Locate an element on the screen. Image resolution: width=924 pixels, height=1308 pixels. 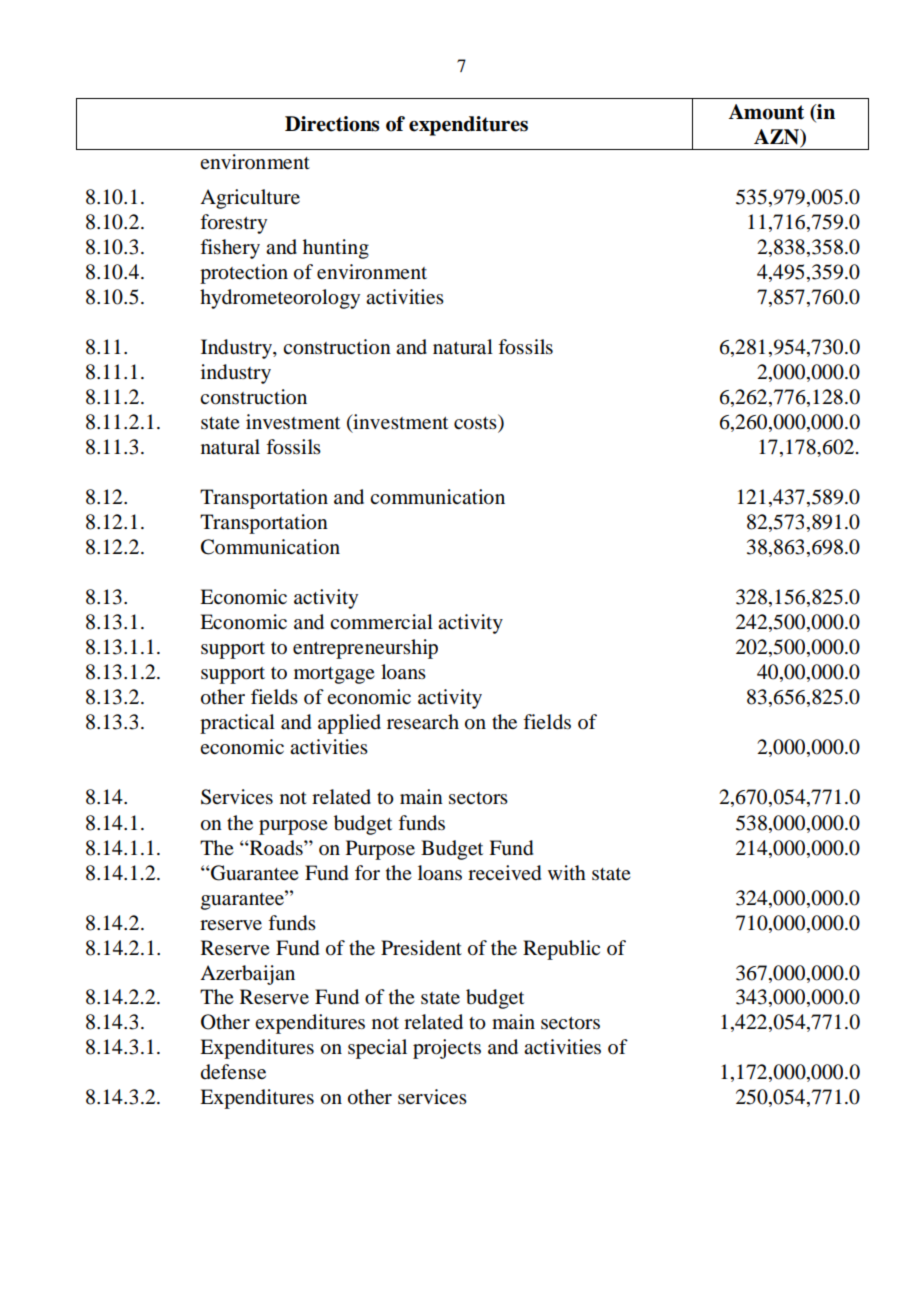
commercial is located at coordinates (381, 622).
